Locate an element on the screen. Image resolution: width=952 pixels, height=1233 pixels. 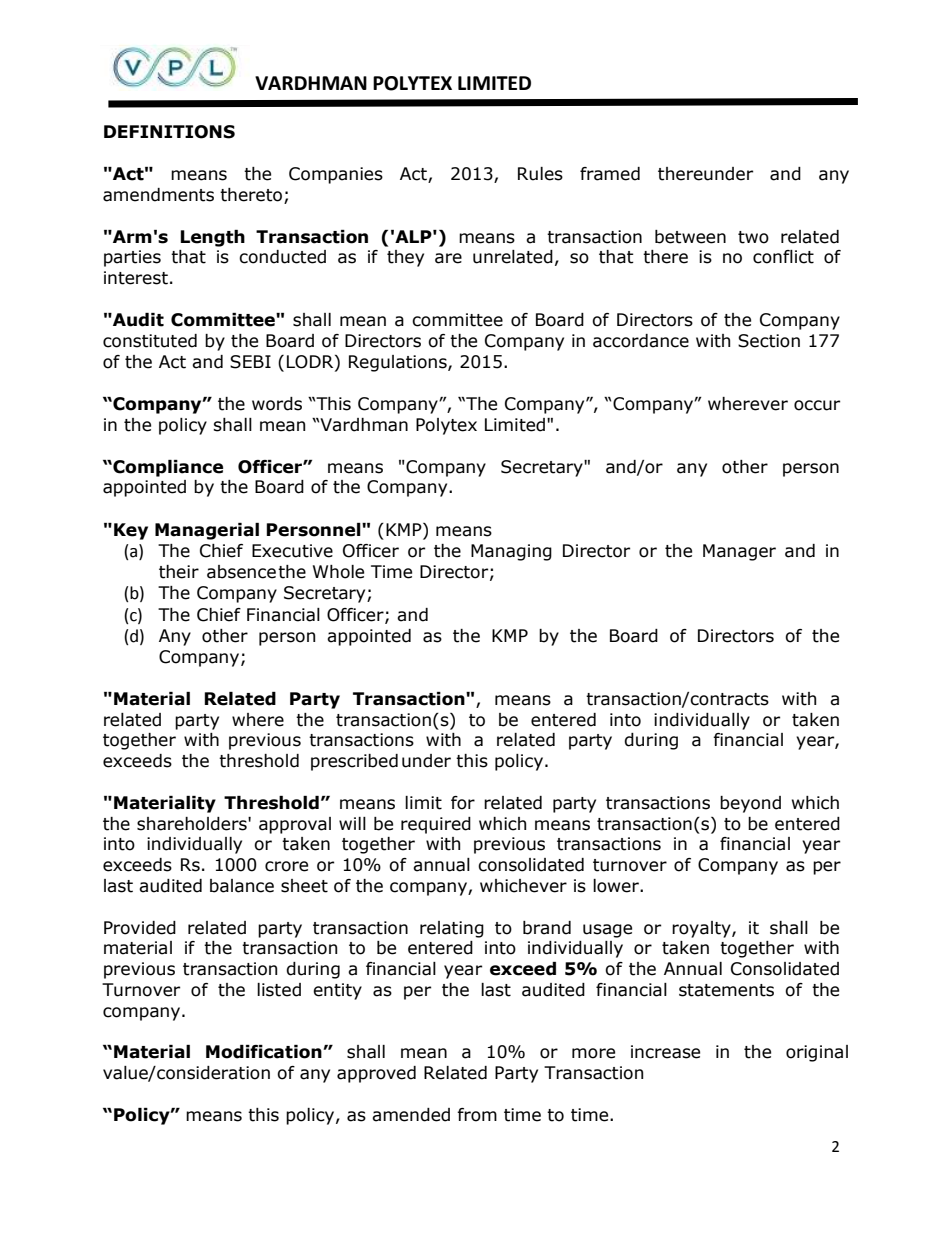
beyond is located at coordinates (750, 804).
